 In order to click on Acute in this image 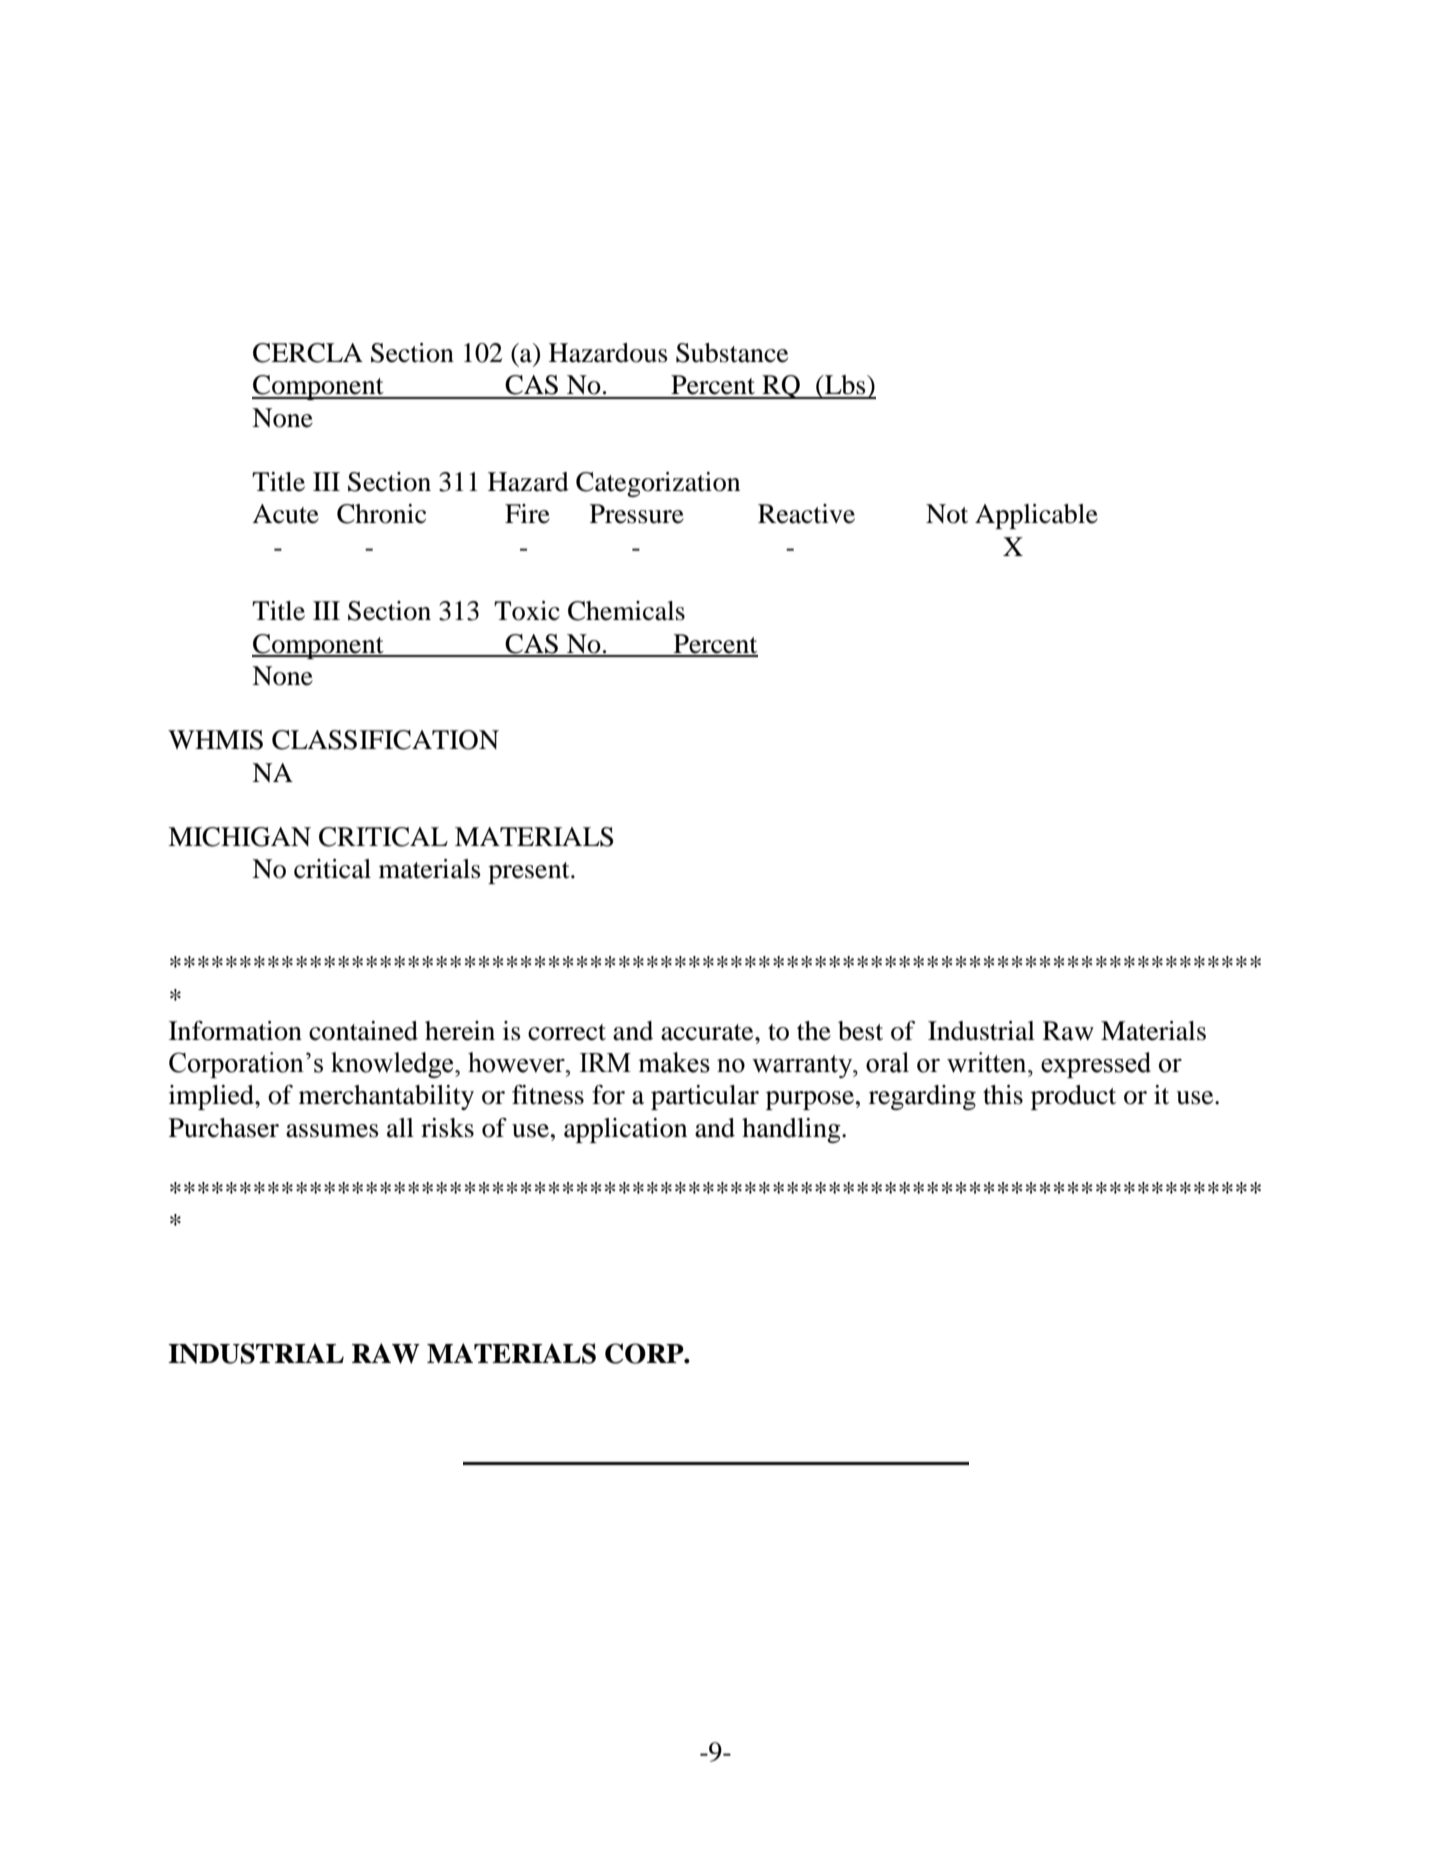, I will do `click(285, 514)`.
